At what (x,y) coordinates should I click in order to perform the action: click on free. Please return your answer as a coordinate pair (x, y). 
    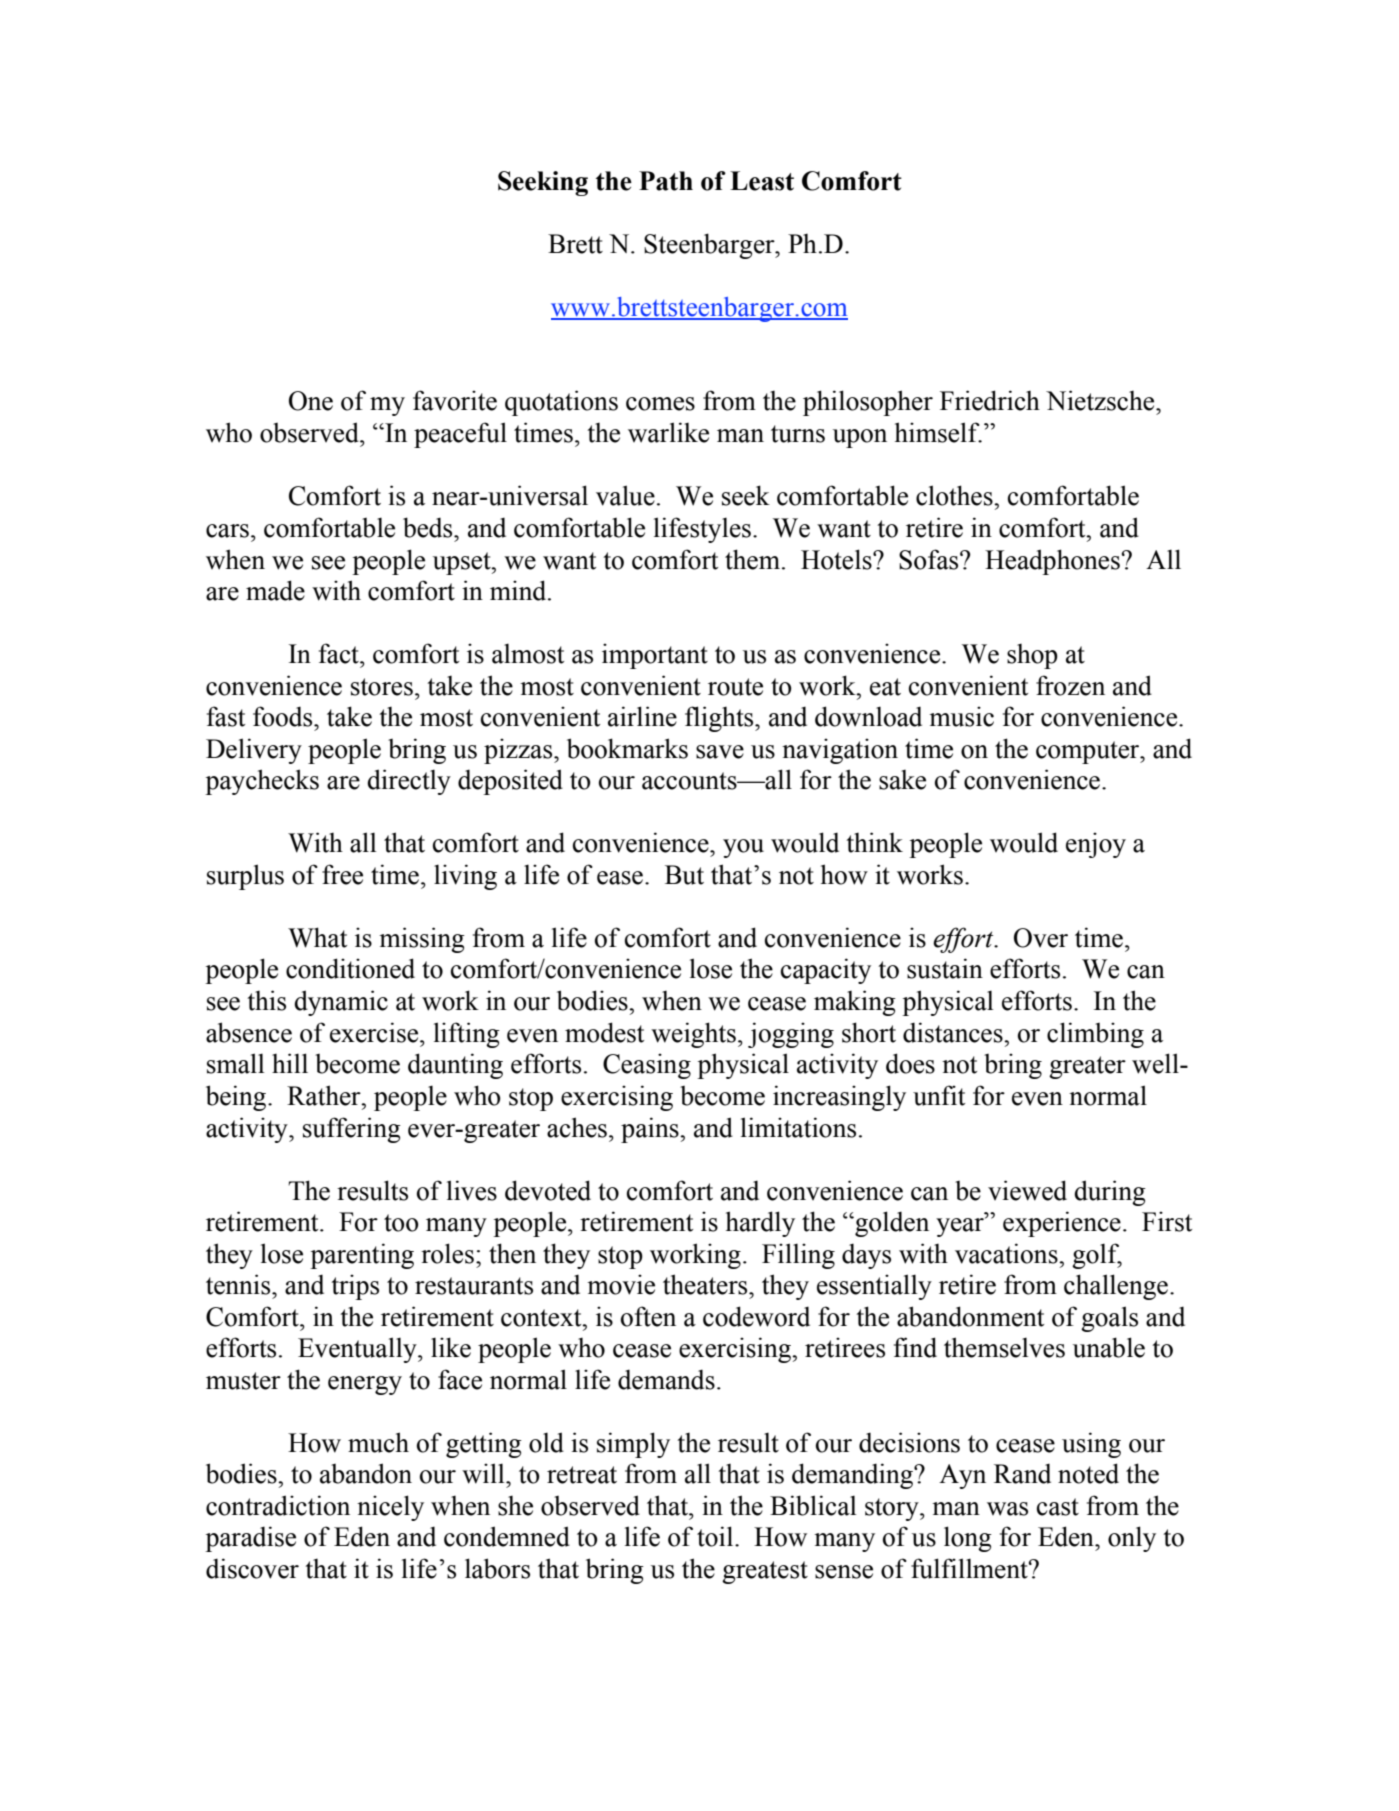
    Looking at the image, I should click on (342, 874).
